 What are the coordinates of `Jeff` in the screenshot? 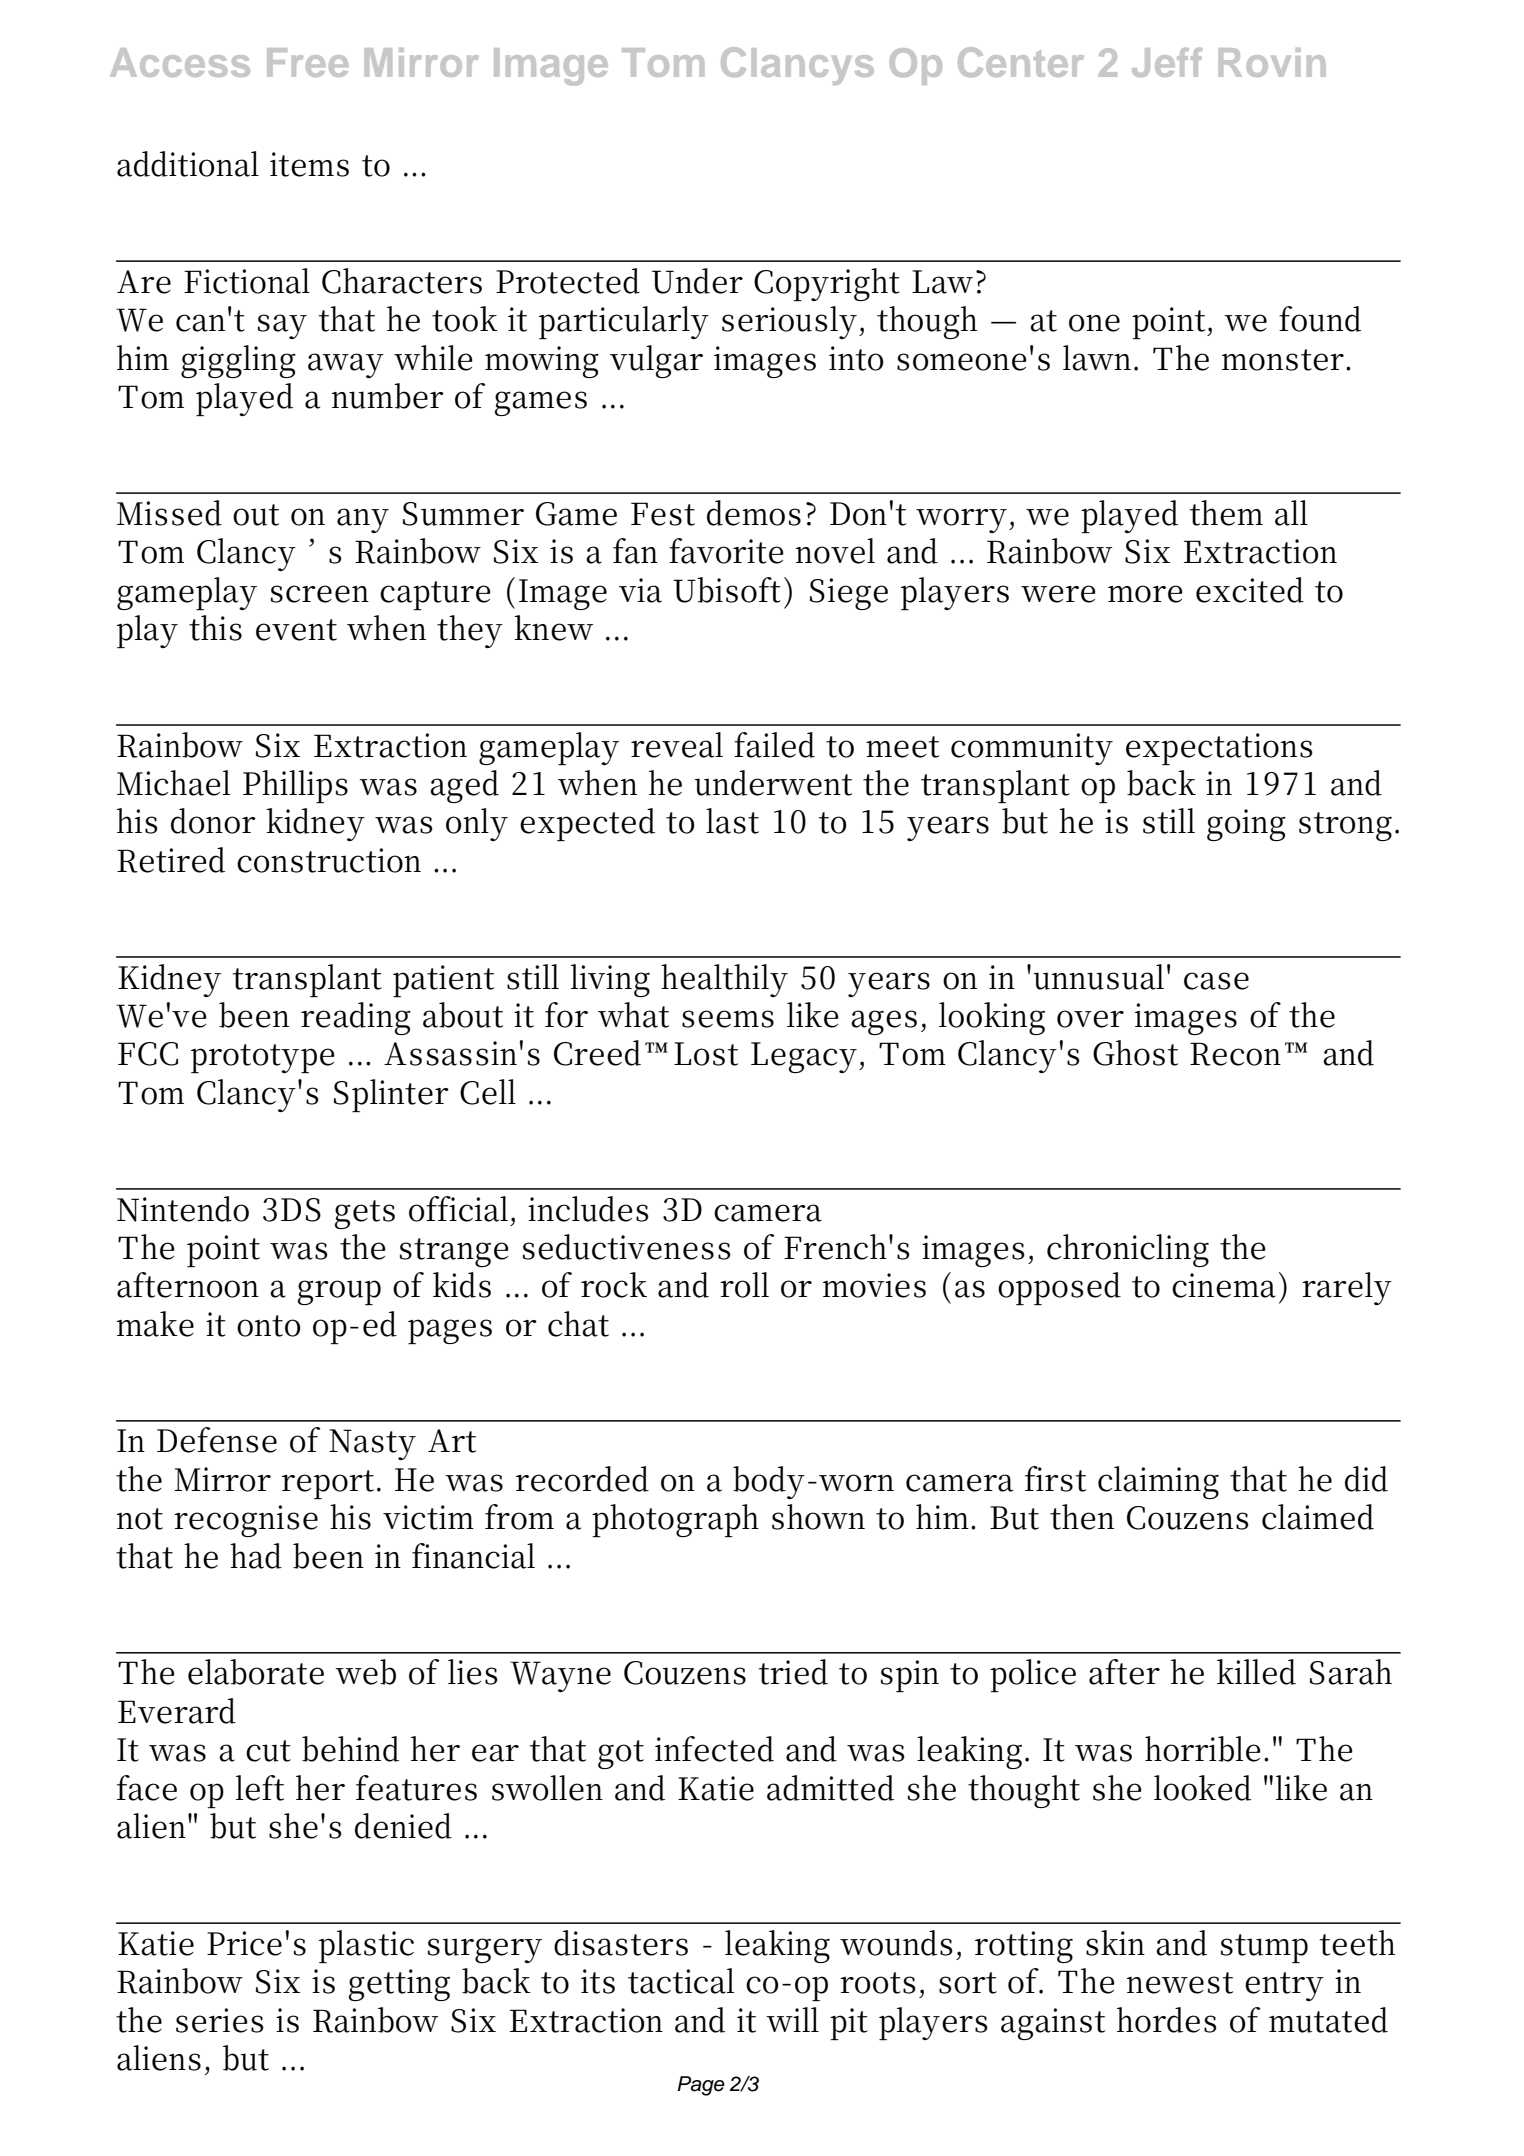 It's located at (1167, 62).
